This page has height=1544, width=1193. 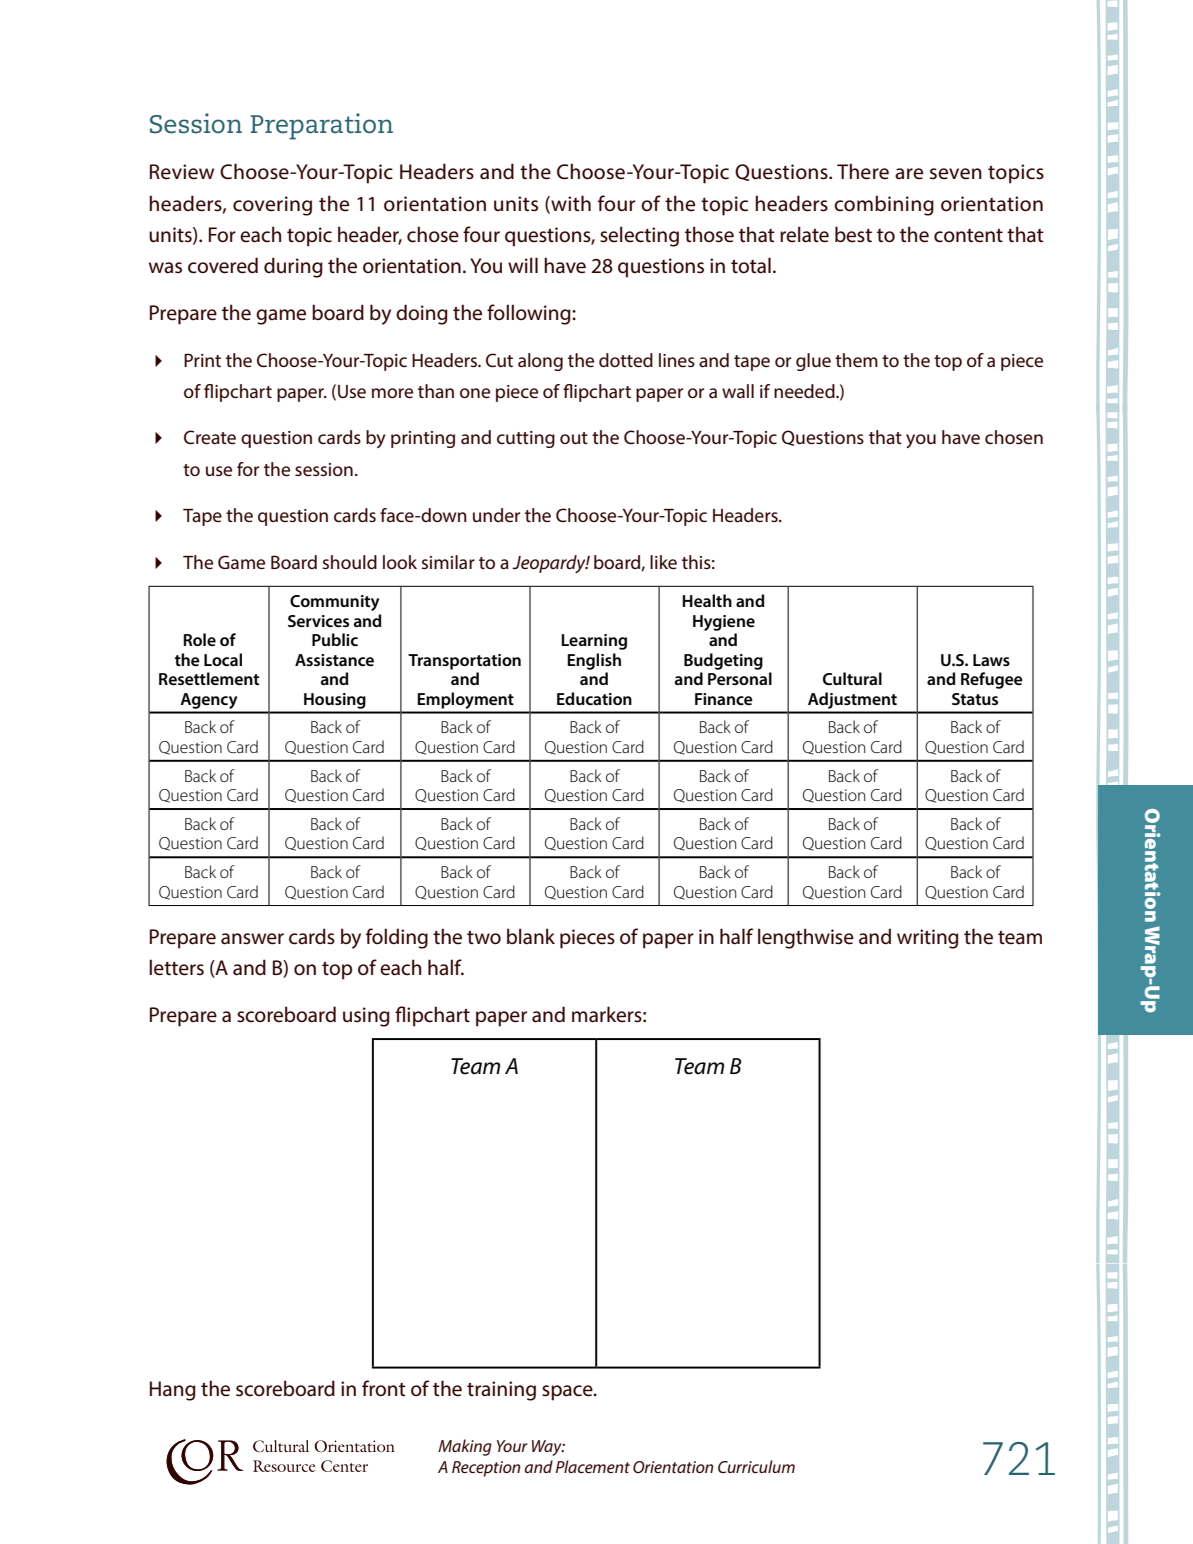 I want to click on writing, so click(x=927, y=939).
